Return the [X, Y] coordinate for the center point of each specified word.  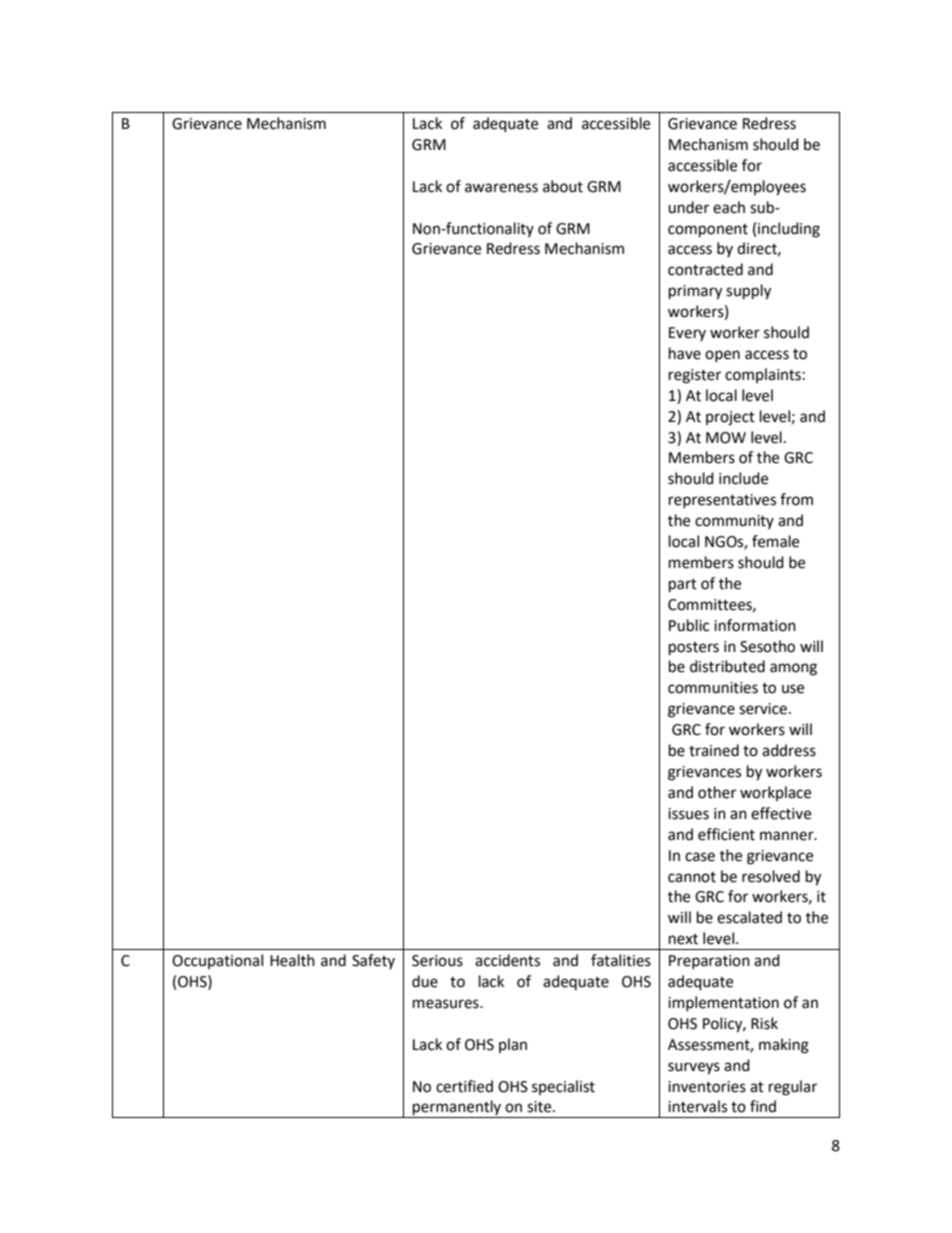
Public [689, 625]
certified [464, 1086]
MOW [726, 438]
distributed [727, 666]
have [685, 353]
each [729, 207]
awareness [501, 188]
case [700, 857]
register [695, 376]
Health [292, 960]
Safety [373, 961]
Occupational [217, 961]
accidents [507, 960]
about [563, 186]
